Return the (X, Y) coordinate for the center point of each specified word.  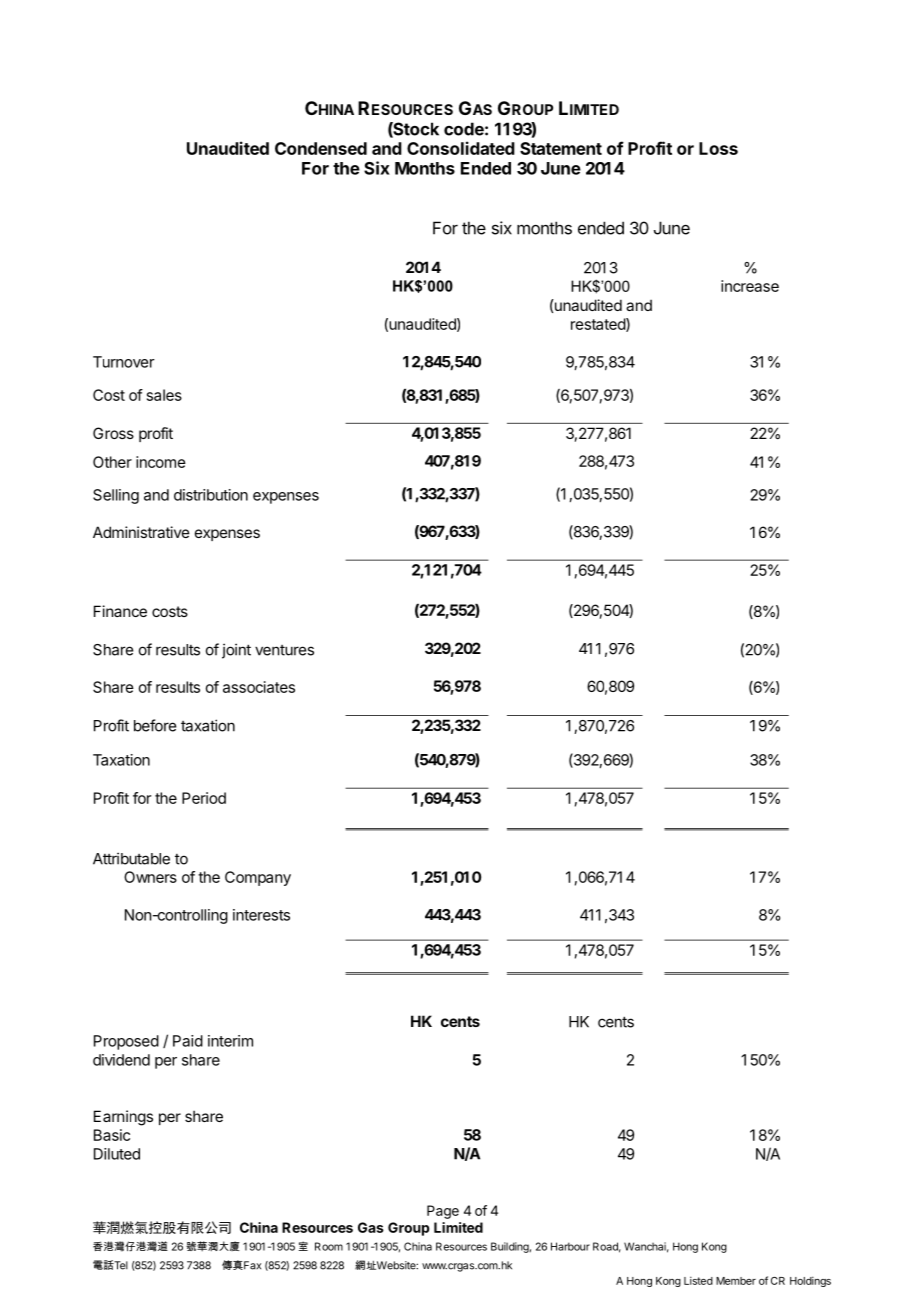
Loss (718, 148)
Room (329, 1246)
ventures (284, 650)
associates (259, 687)
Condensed (321, 148)
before (155, 725)
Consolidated (461, 148)
